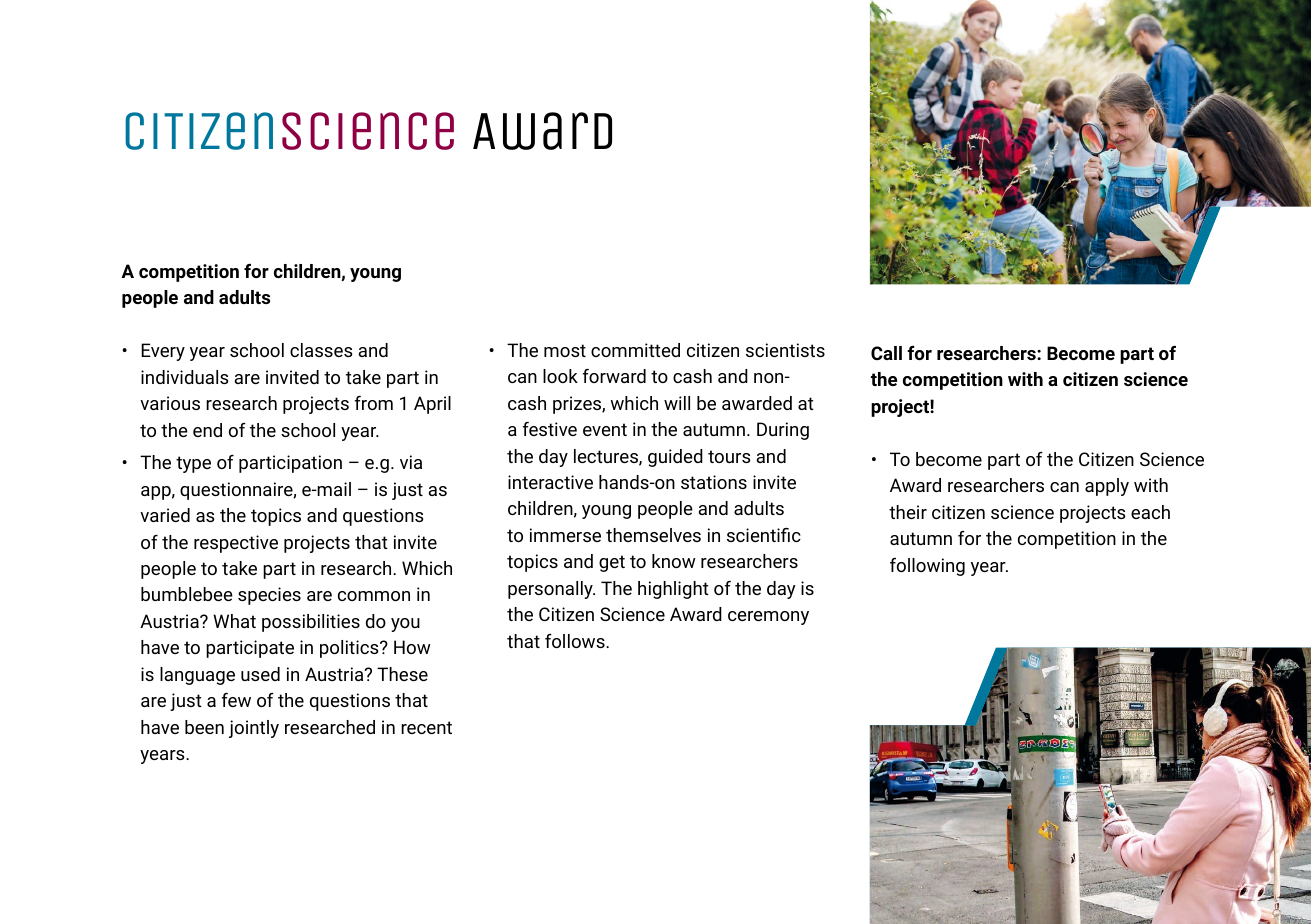 The height and width of the screenshot is (924, 1311). Describe the element at coordinates (886, 353) in the screenshot. I see `Call` at that location.
